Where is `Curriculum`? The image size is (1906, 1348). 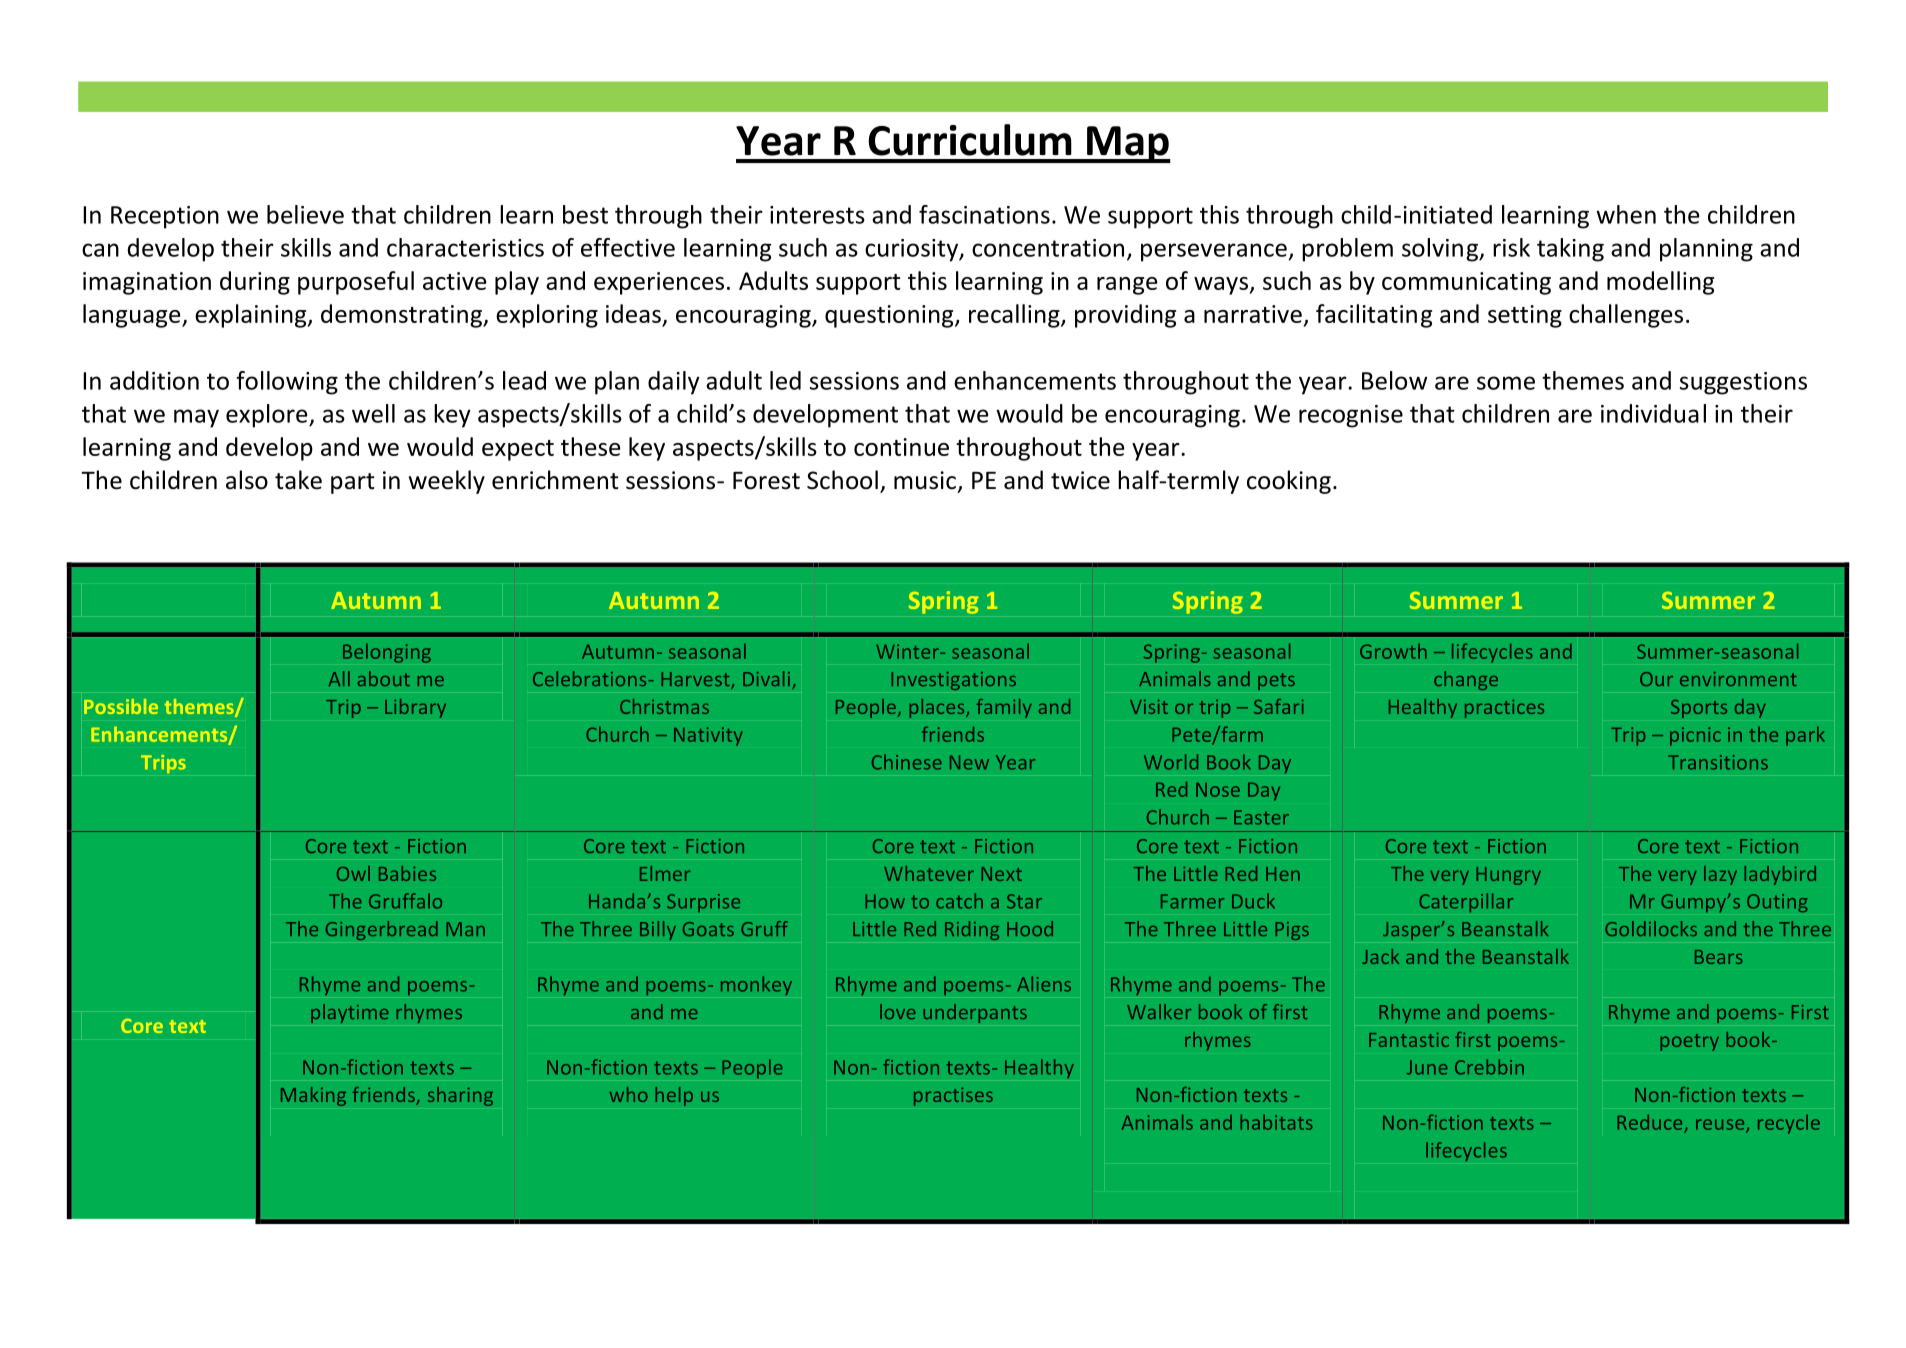 Curriculum is located at coordinates (970, 140).
